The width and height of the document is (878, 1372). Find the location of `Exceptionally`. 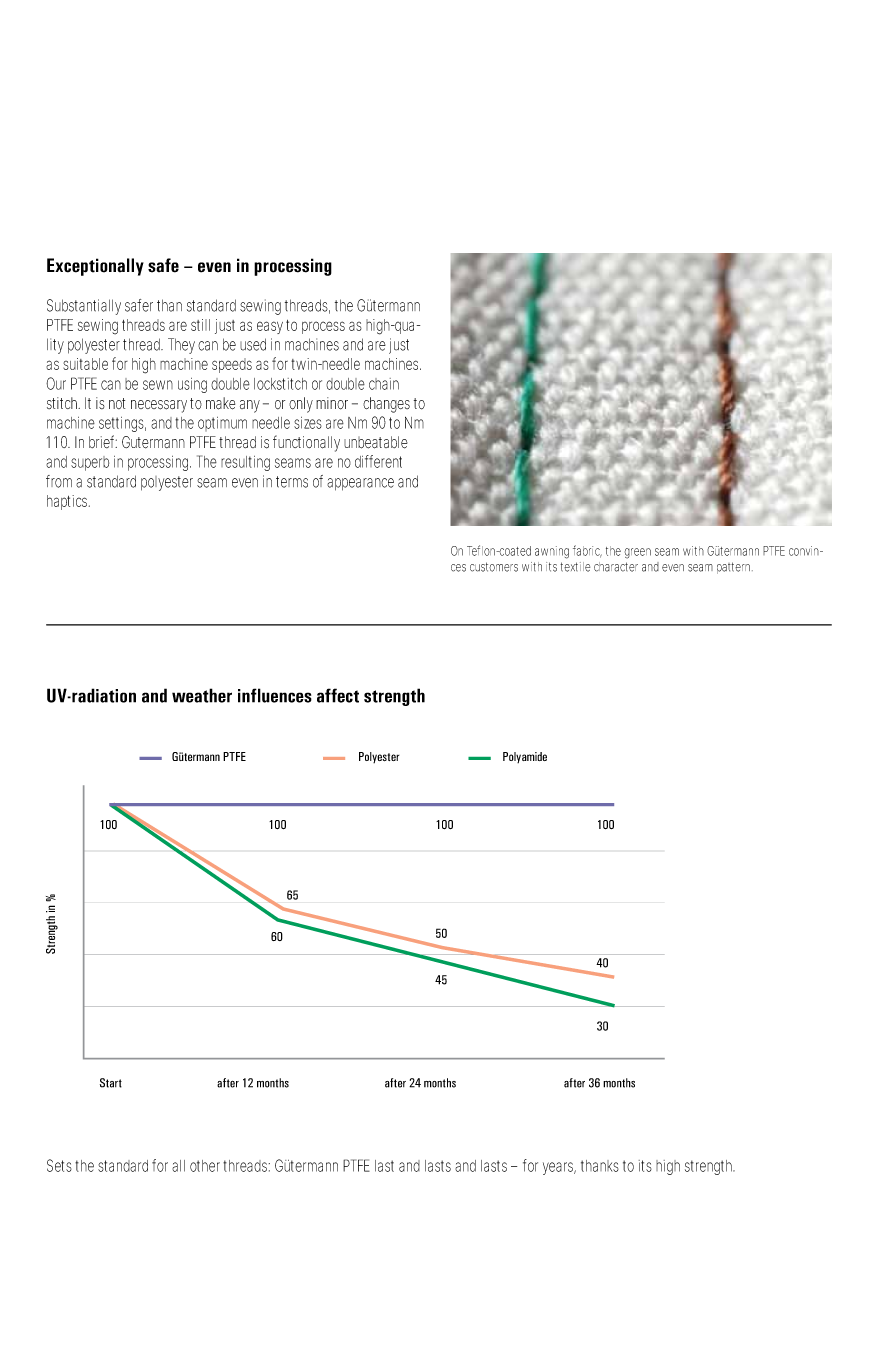

Exceptionally is located at coordinates (95, 267).
